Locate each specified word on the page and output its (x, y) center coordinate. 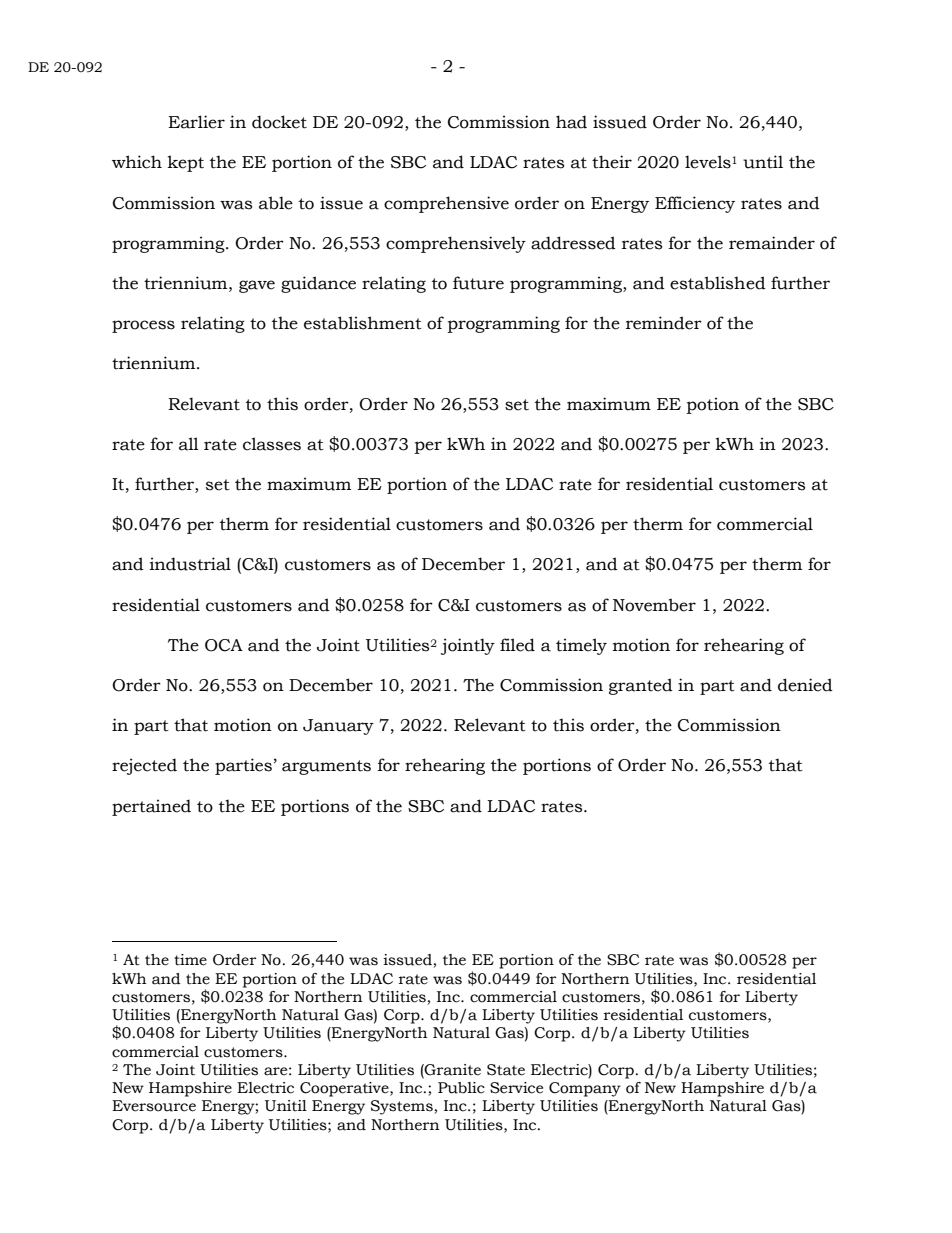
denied (805, 685)
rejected (144, 766)
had (571, 122)
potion (713, 405)
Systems (402, 1107)
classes (272, 444)
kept (185, 163)
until (763, 162)
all (189, 444)
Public (461, 1088)
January (338, 727)
